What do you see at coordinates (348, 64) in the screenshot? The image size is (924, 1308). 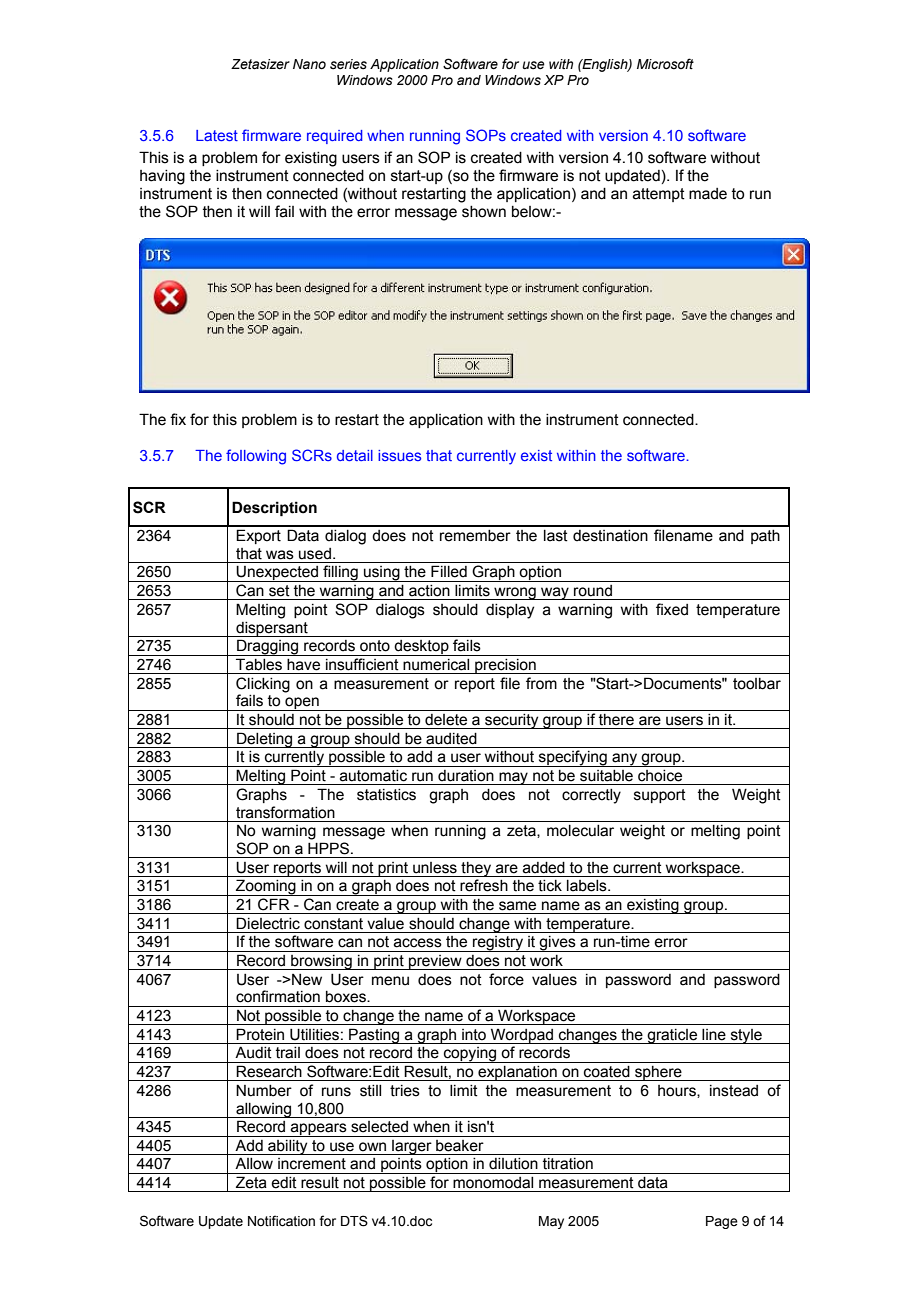 I see `series` at bounding box center [348, 64].
